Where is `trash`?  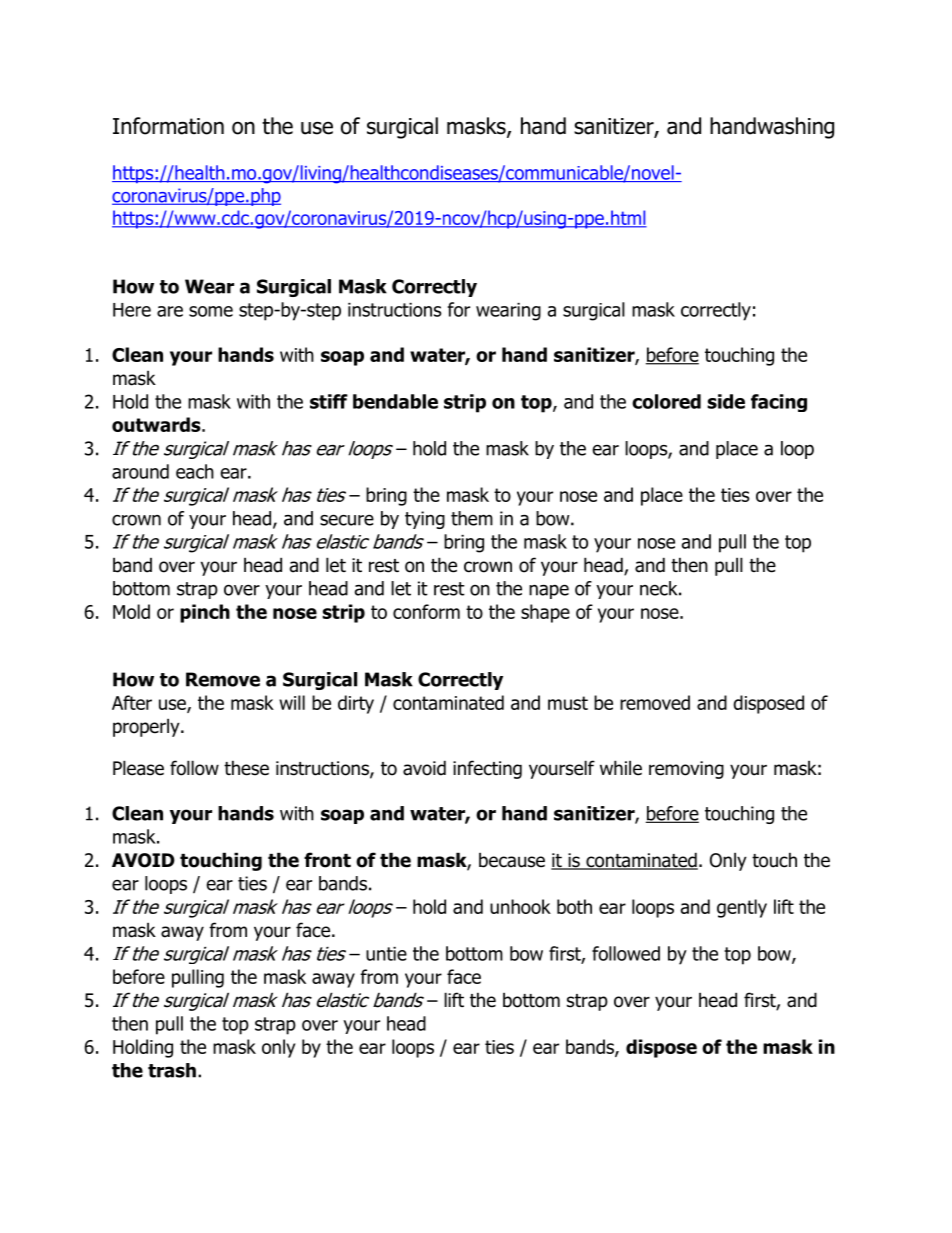
trash is located at coordinates (172, 1070).
